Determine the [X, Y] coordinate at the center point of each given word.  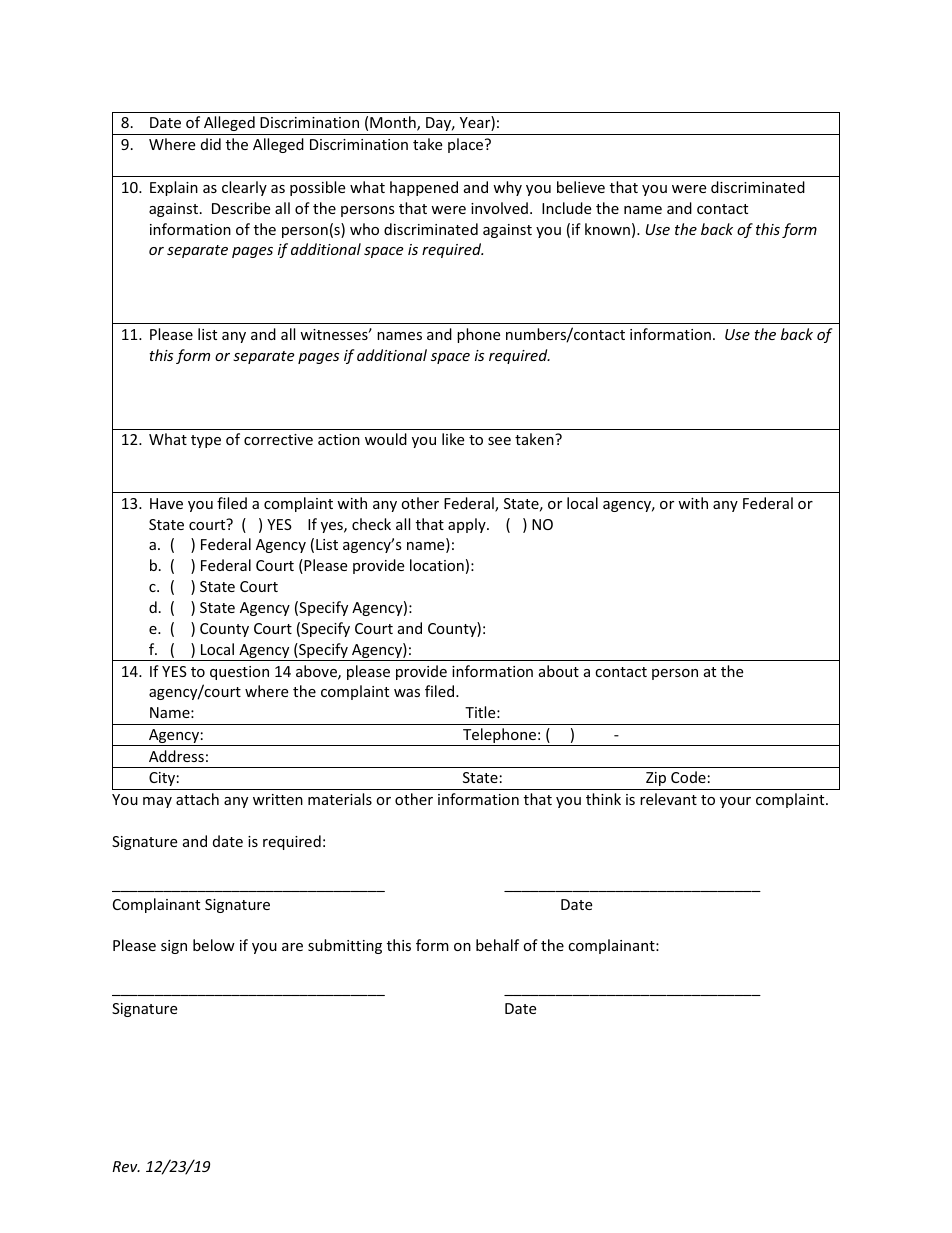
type [206, 441]
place [467, 145]
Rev [126, 1166]
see [499, 441]
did [211, 144]
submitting [345, 946]
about [559, 671]
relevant [668, 799]
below [214, 945]
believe [581, 187]
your [735, 802]
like [453, 439]
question [239, 673]
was [407, 693]
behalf [497, 945]
